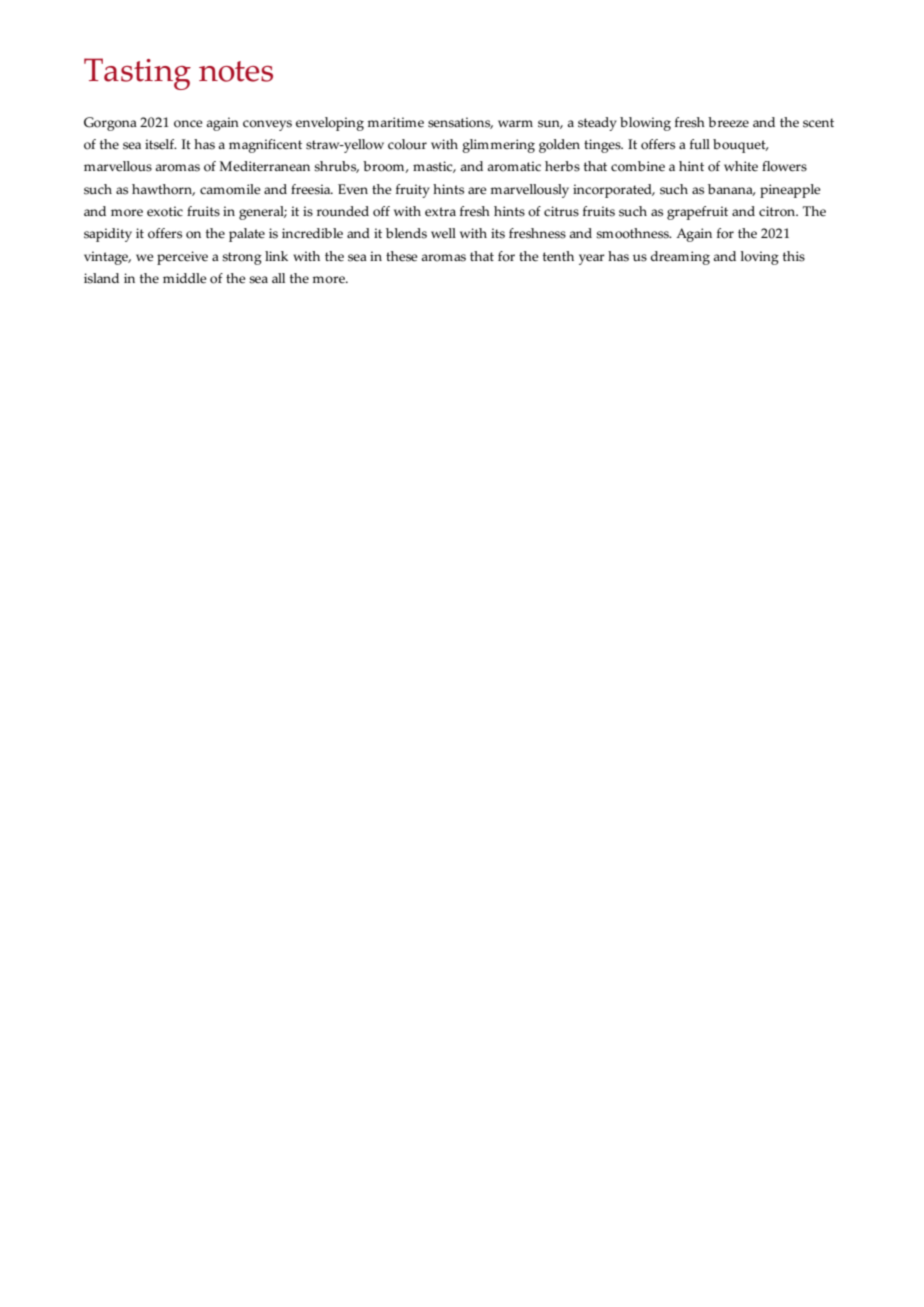 The image size is (924, 1307). What do you see at coordinates (137, 74) in the screenshot?
I see `Tasting` at bounding box center [137, 74].
